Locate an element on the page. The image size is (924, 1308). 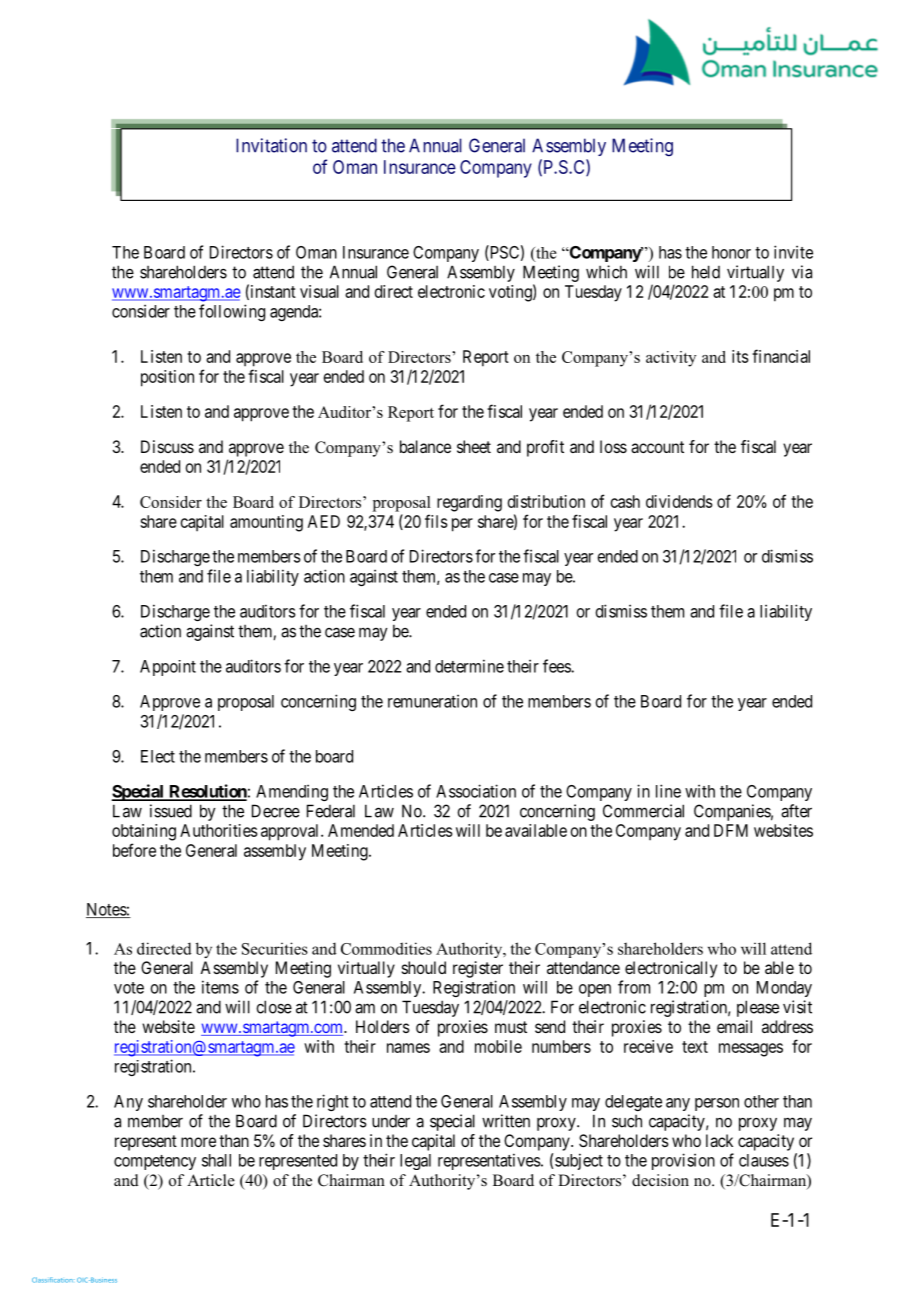
visual is located at coordinates (319, 291).
